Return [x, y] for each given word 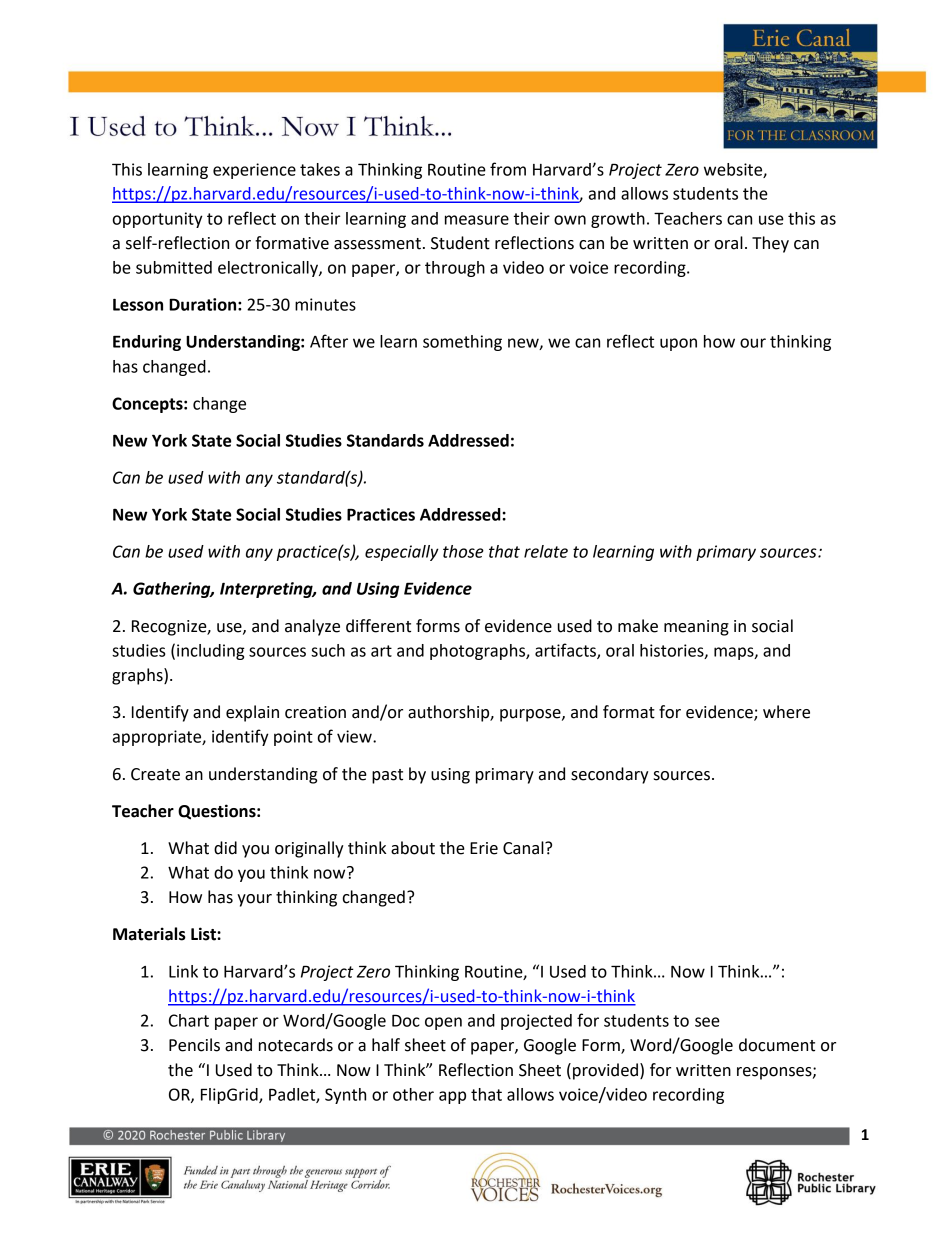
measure [477, 220]
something [462, 343]
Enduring [147, 343]
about [413, 848]
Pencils [194, 1045]
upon [678, 344]
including [211, 652]
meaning [696, 628]
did [225, 848]
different [378, 626]
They [770, 244]
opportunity [158, 220]
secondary [610, 775]
